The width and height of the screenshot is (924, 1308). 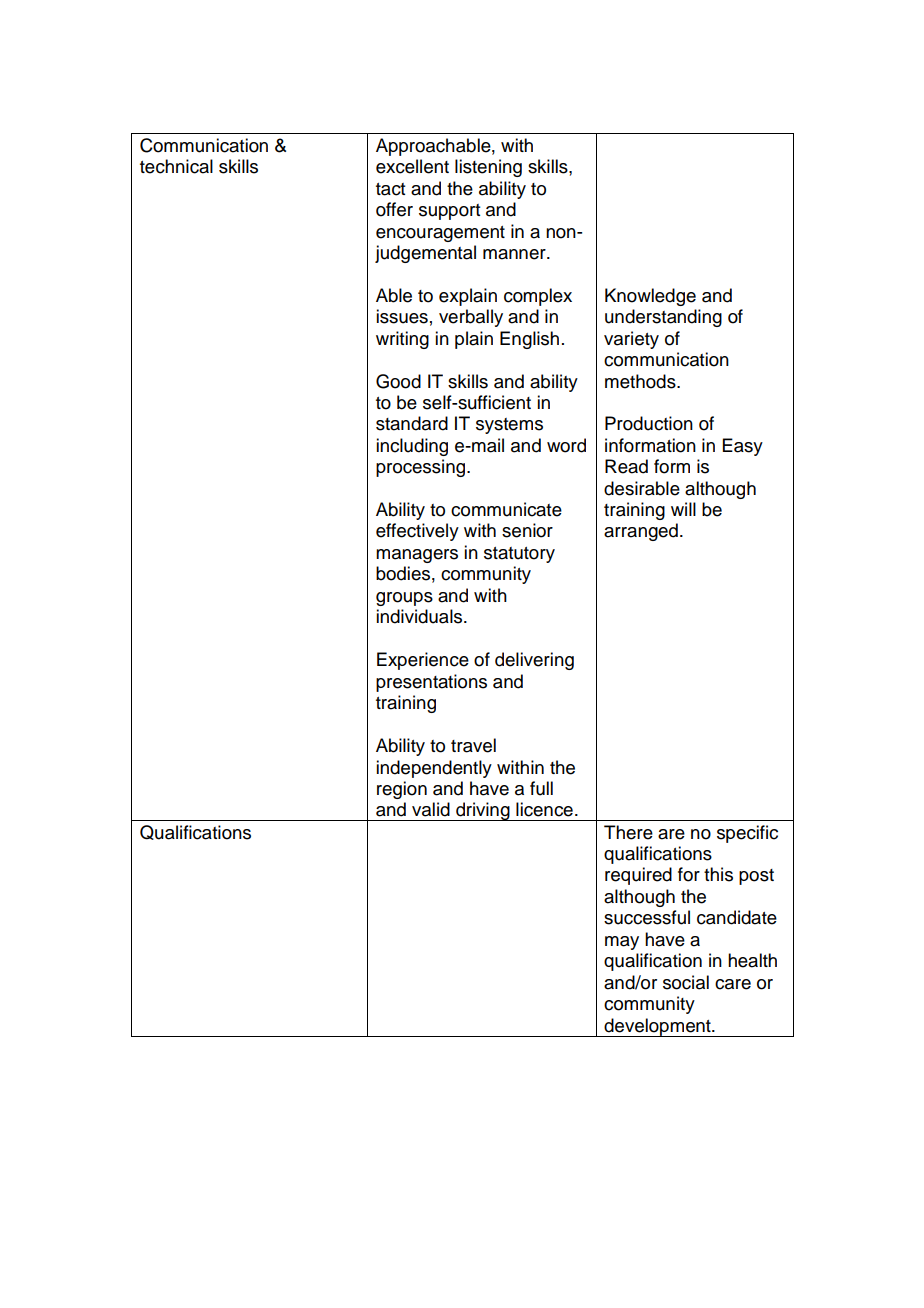 I want to click on processing, so click(x=420, y=468).
